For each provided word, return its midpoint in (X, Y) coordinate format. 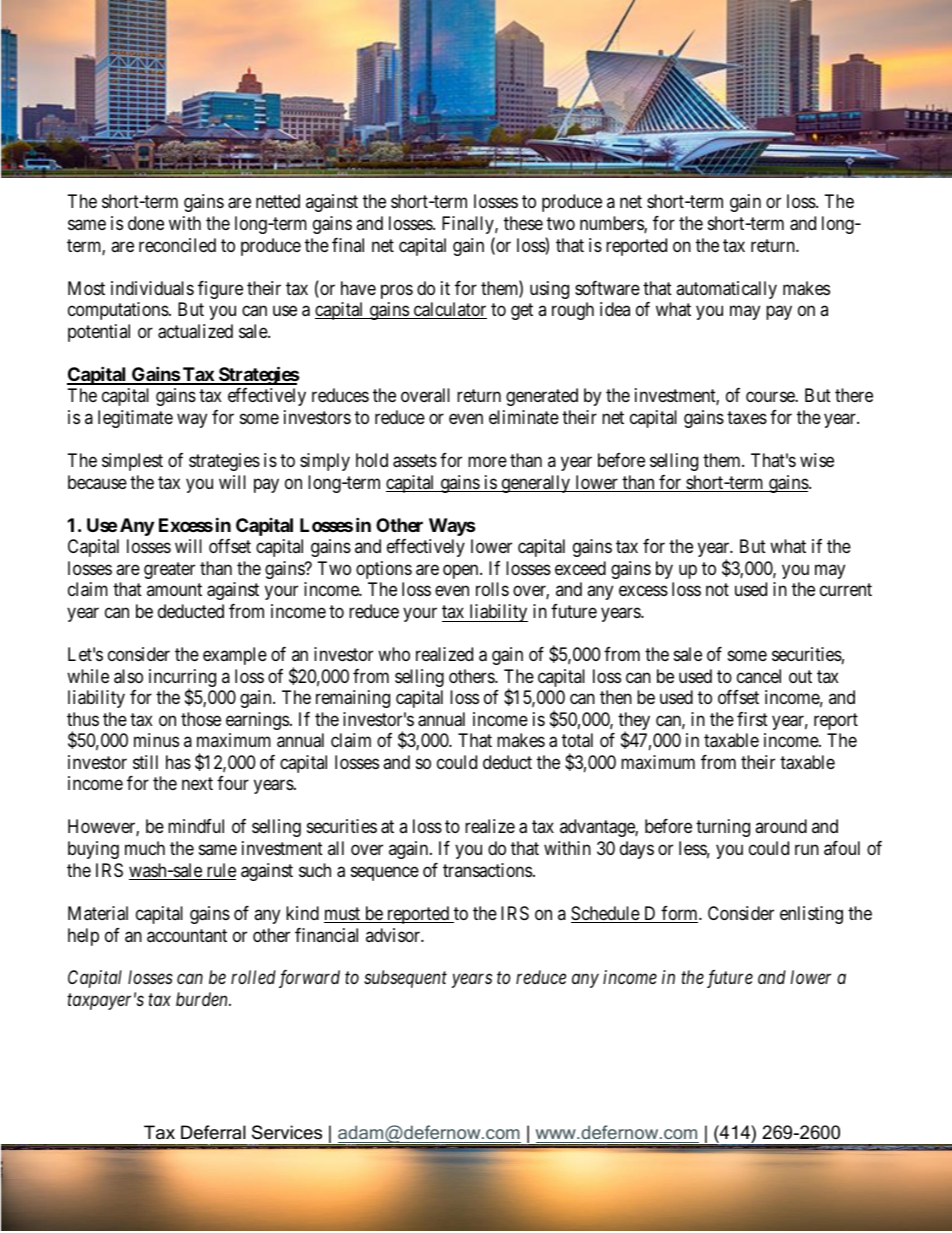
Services (287, 1132)
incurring (182, 679)
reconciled (177, 245)
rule (220, 871)
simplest (132, 462)
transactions (487, 870)
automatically (726, 290)
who (394, 654)
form (680, 914)
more (487, 462)
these (523, 223)
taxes (747, 418)
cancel (759, 676)
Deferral (213, 1132)
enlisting (811, 915)
